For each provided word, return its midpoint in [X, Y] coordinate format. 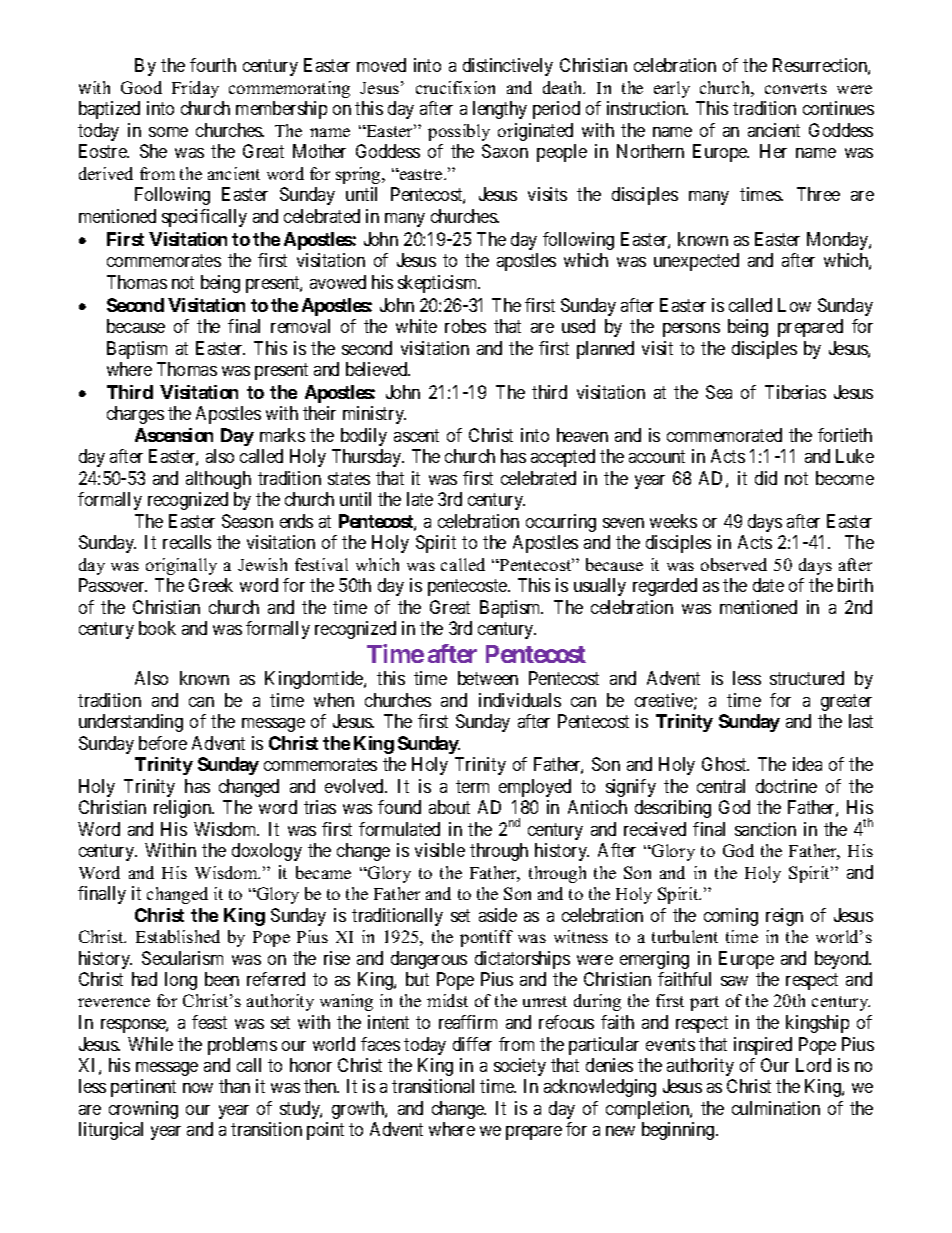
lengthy [500, 110]
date [768, 585]
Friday [195, 89]
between [488, 678]
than [234, 1086]
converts [796, 88]
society [520, 1067]
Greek [211, 585]
